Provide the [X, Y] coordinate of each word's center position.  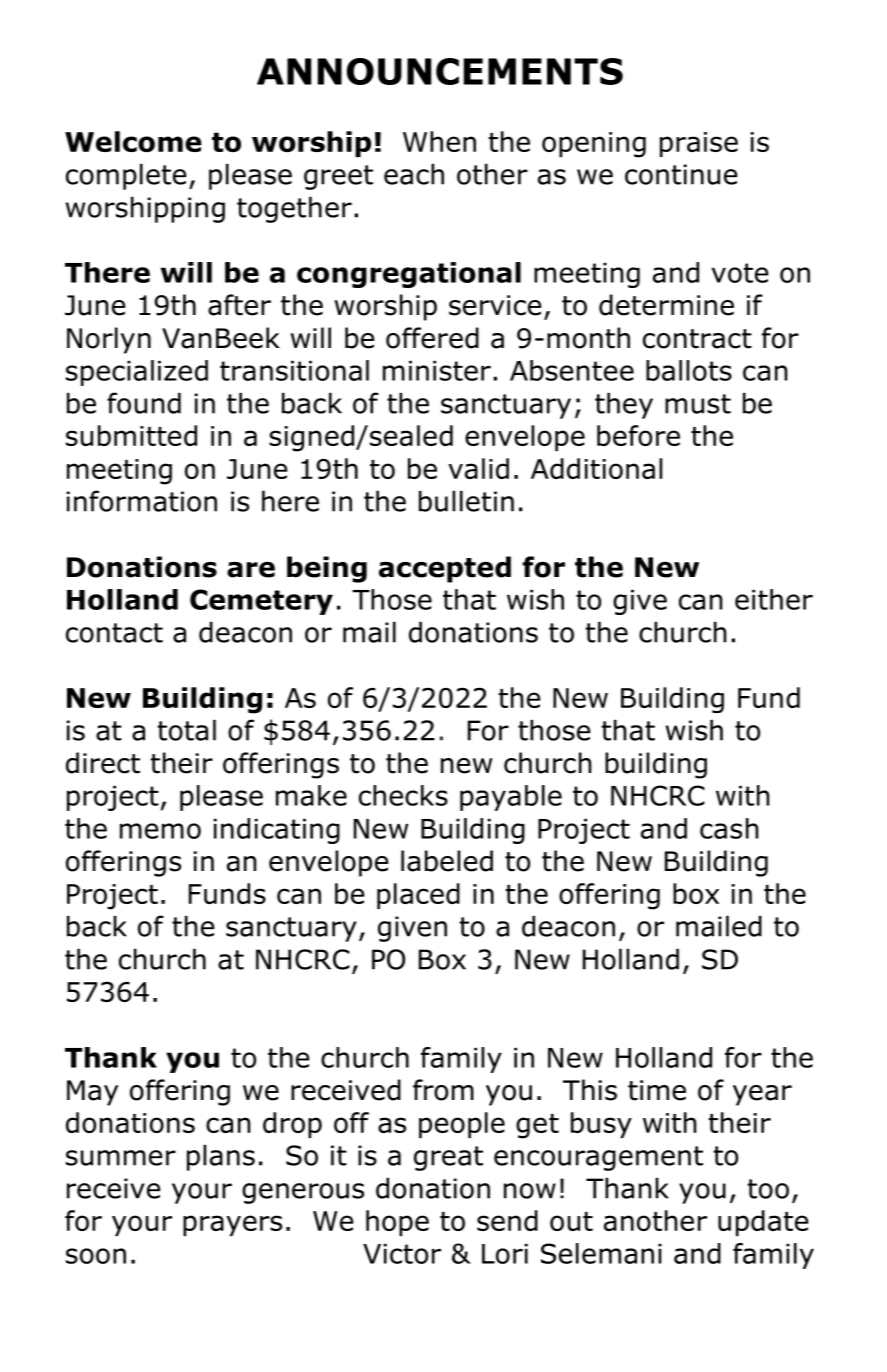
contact [114, 633]
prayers [232, 1225]
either [774, 599]
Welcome [133, 141]
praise [699, 144]
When [439, 141]
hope [397, 1223]
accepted [445, 569]
